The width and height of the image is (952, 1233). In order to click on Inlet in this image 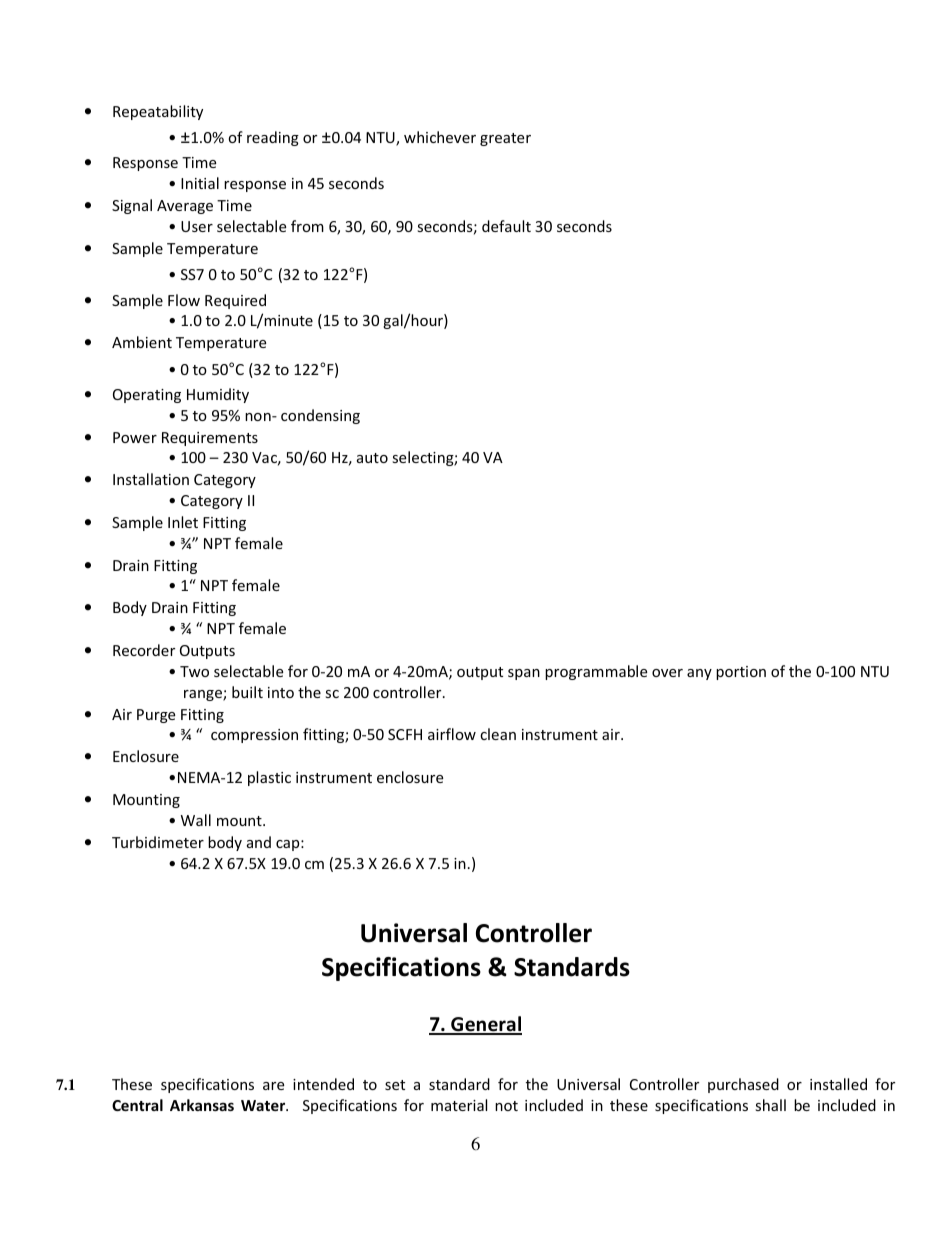, I will do `click(183, 522)`.
